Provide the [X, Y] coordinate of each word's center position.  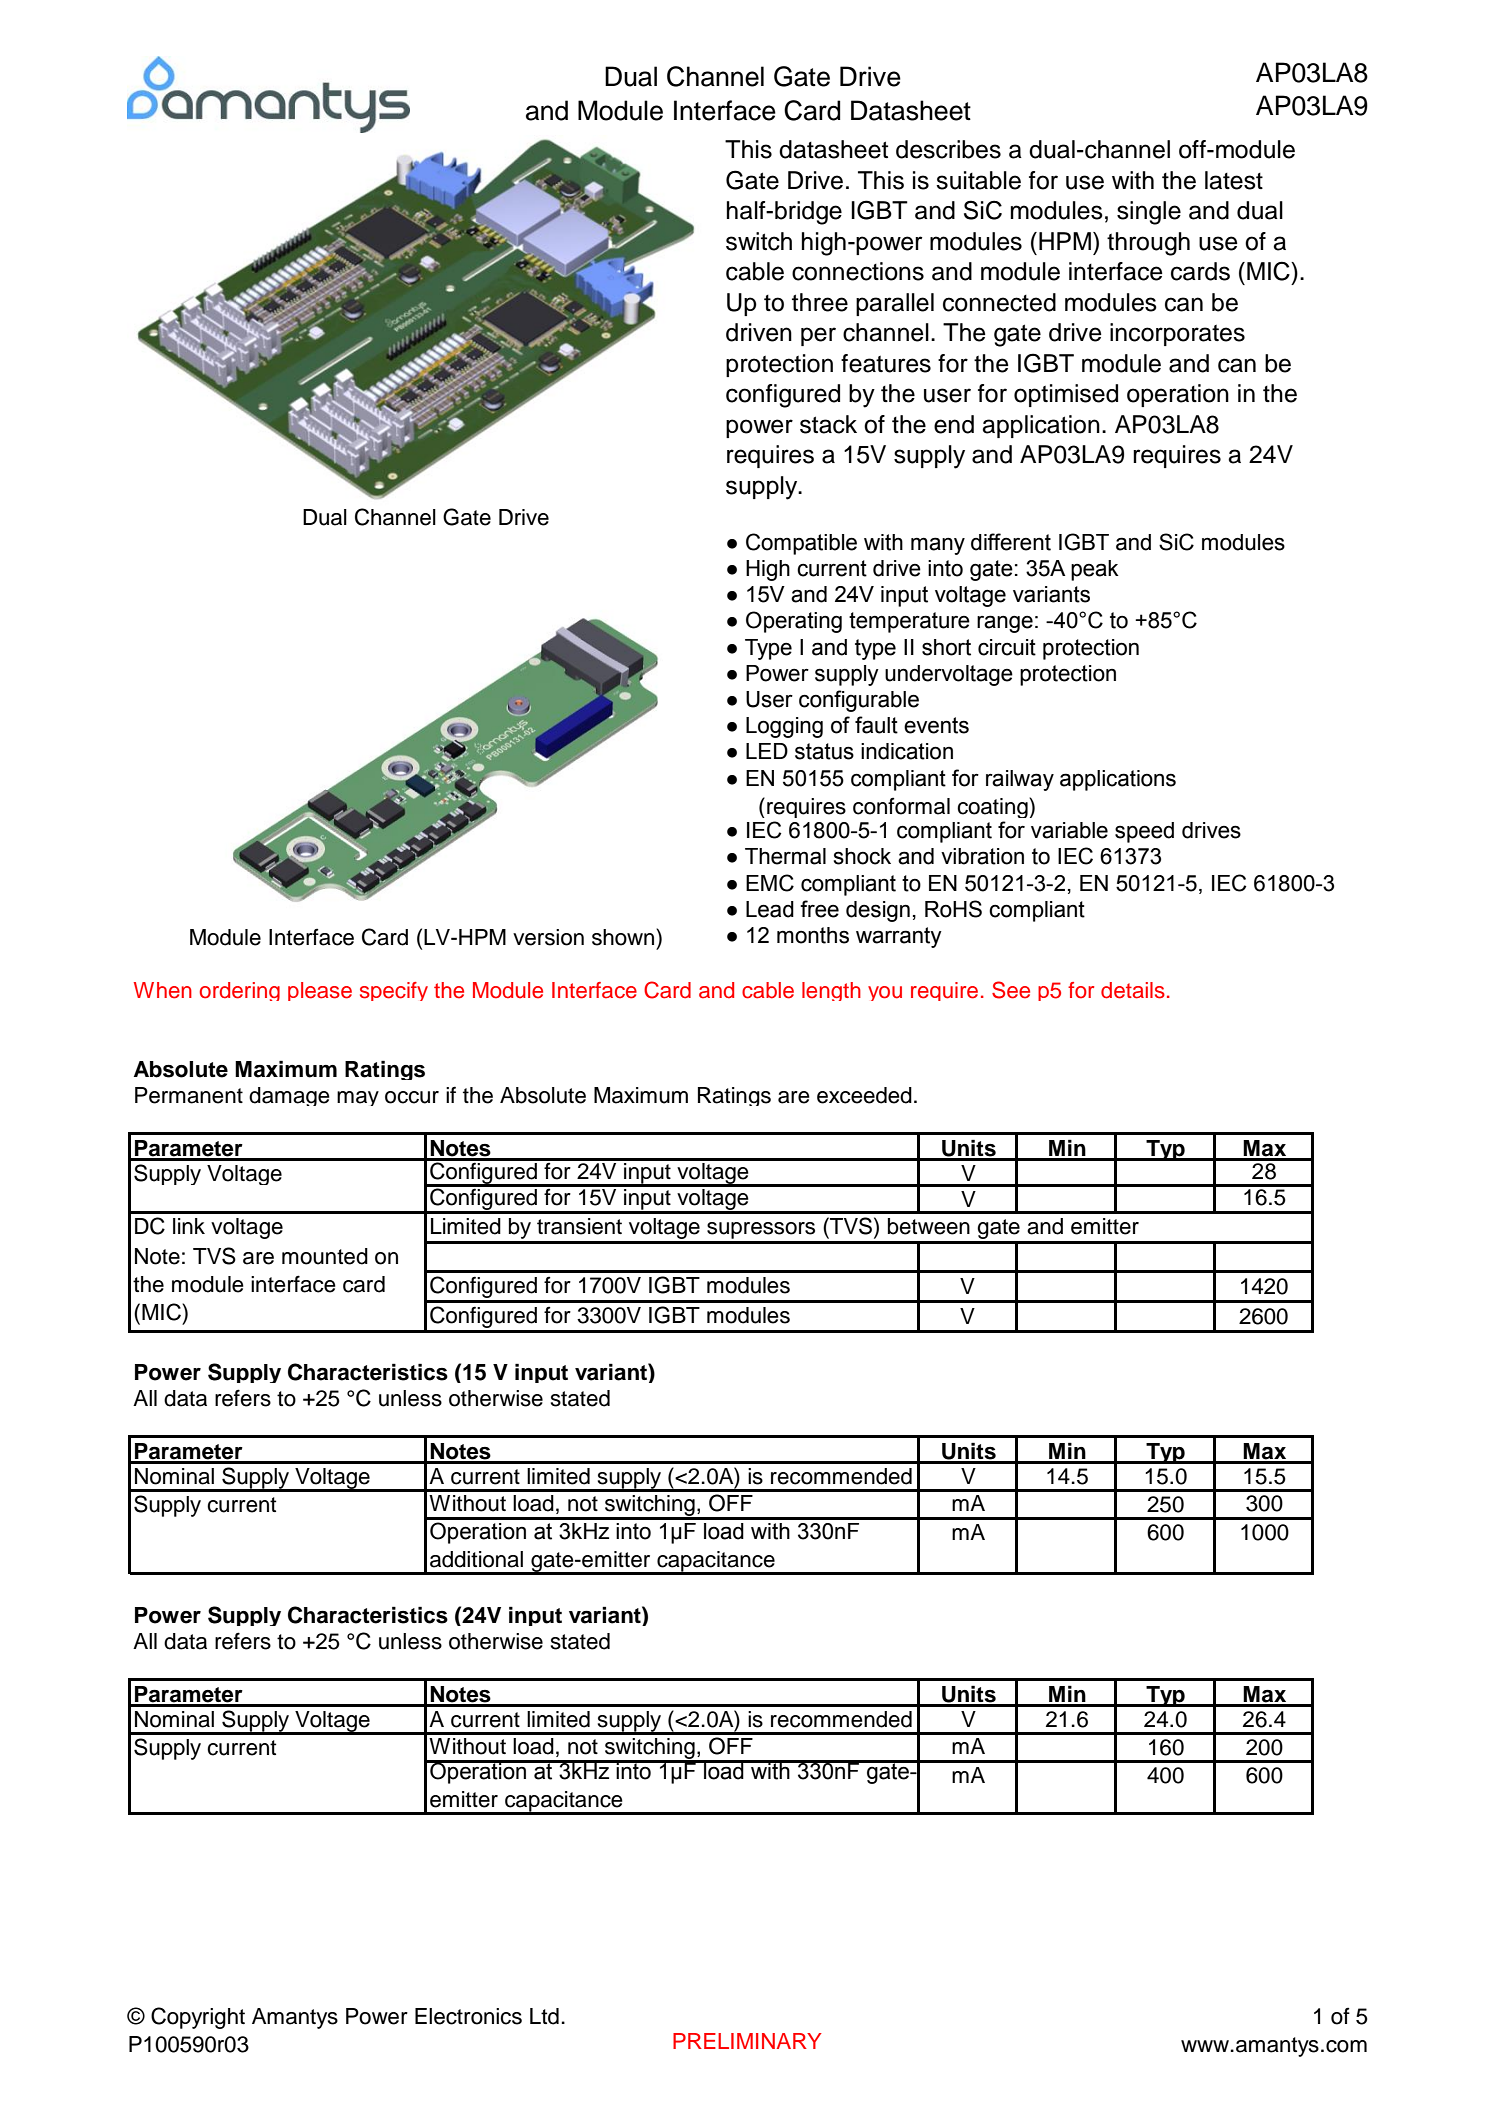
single [1149, 213]
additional [476, 1559]
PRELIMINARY [747, 2041]
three [820, 302]
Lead [770, 909]
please [320, 991]
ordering [240, 991]
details [1133, 990]
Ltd [544, 2016]
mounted [325, 1256]
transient [579, 1226]
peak [1095, 570]
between [929, 1226]
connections [858, 271]
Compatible [801, 544]
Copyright [198, 2018]
